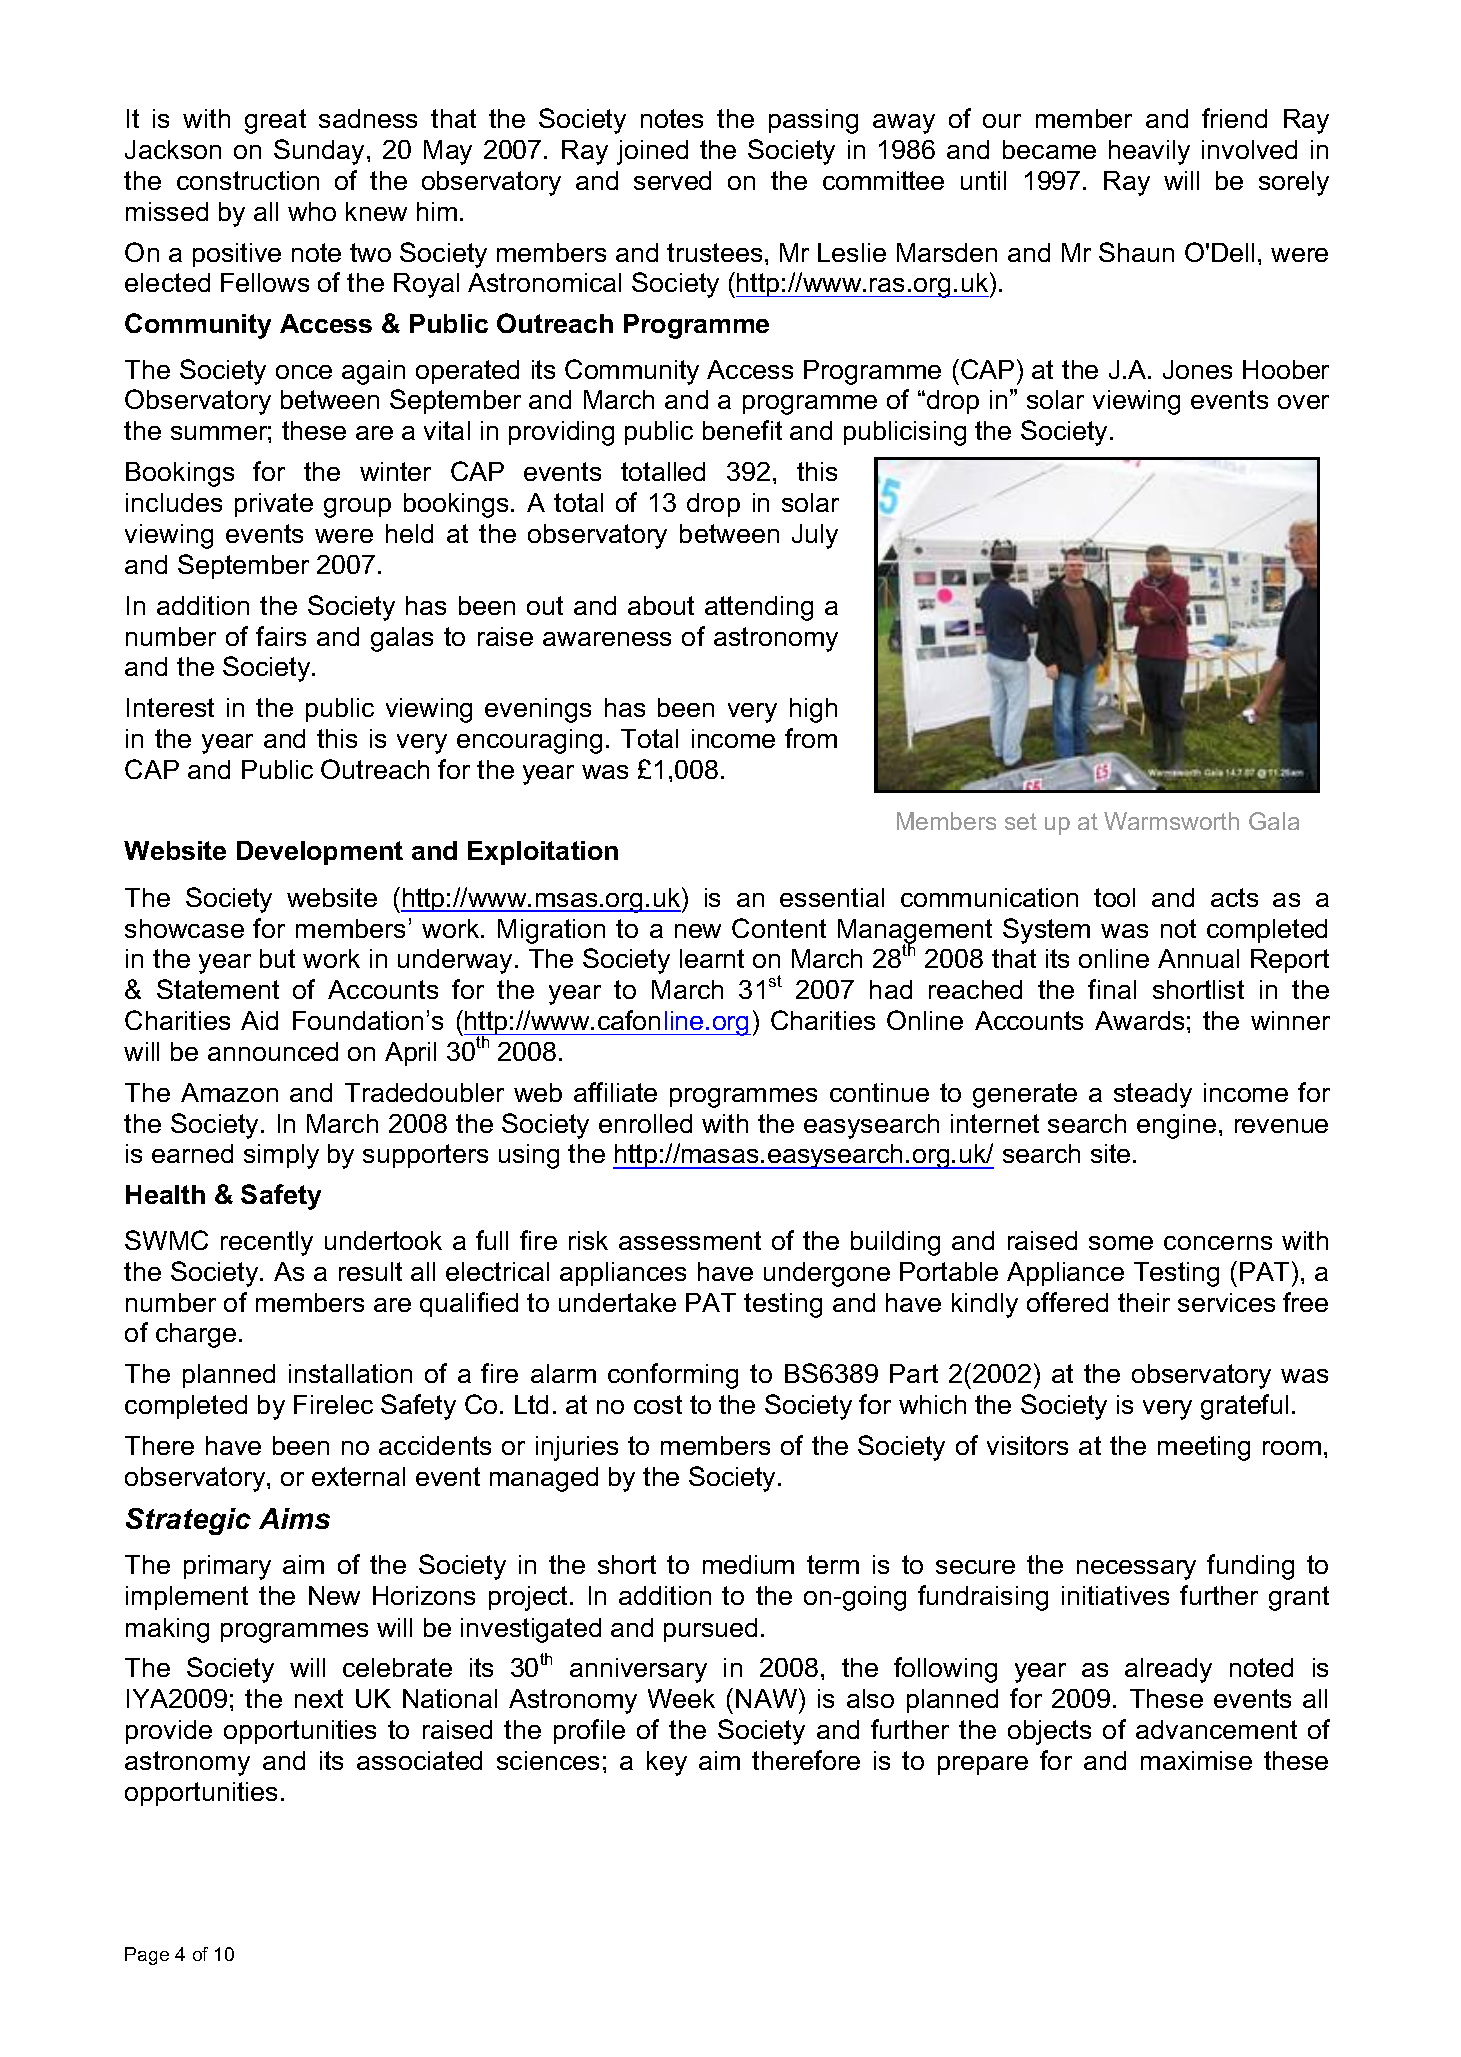 The image size is (1461, 2057). What do you see at coordinates (1149, 152) in the document?
I see `heavily` at bounding box center [1149, 152].
